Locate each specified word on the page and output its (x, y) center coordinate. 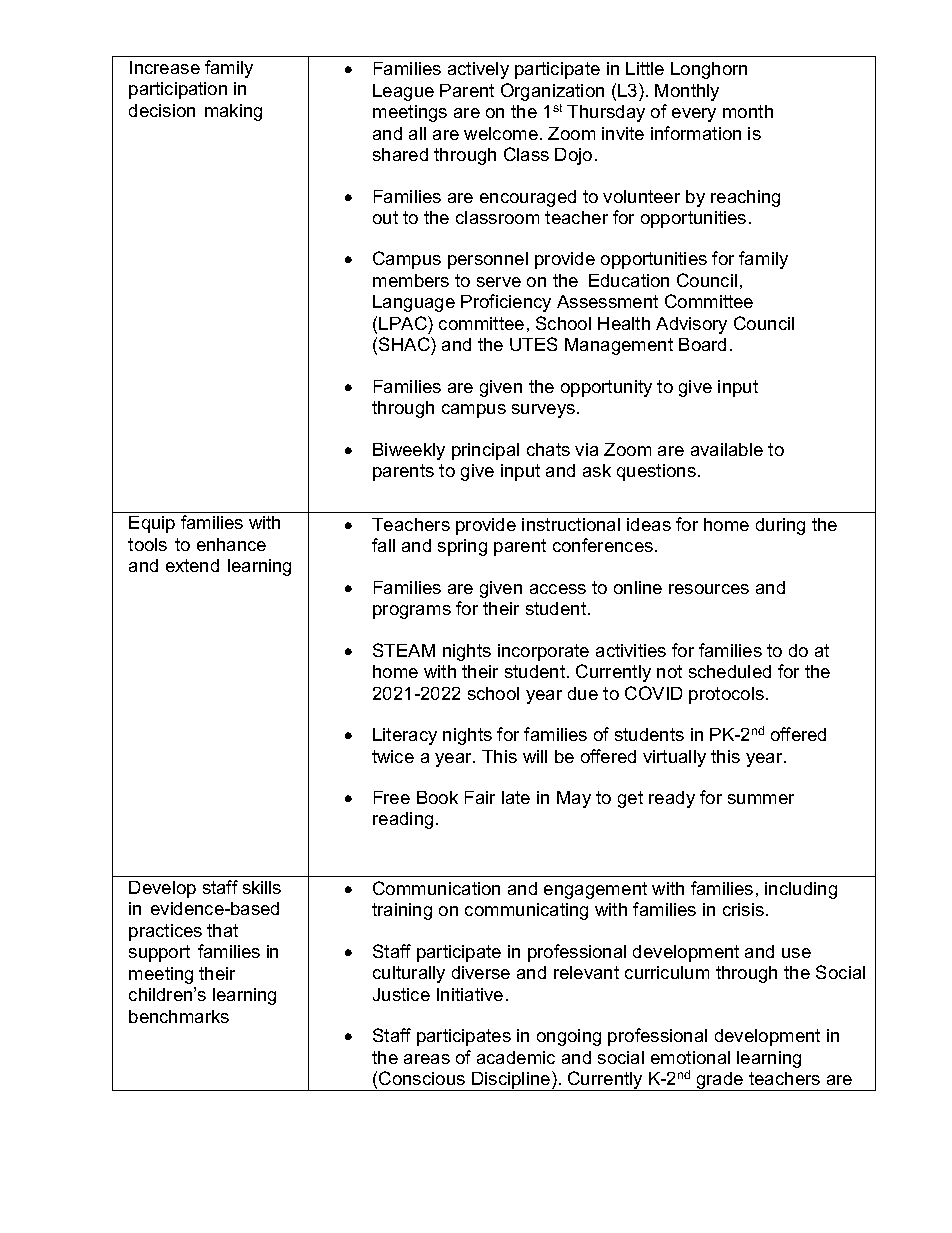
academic (516, 1057)
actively (478, 70)
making (233, 112)
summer (761, 799)
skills (262, 887)
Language (414, 303)
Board (702, 344)
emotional (690, 1057)
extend (192, 565)
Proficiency (506, 303)
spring (462, 547)
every (694, 115)
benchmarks (179, 1016)
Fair (480, 797)
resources (709, 589)
